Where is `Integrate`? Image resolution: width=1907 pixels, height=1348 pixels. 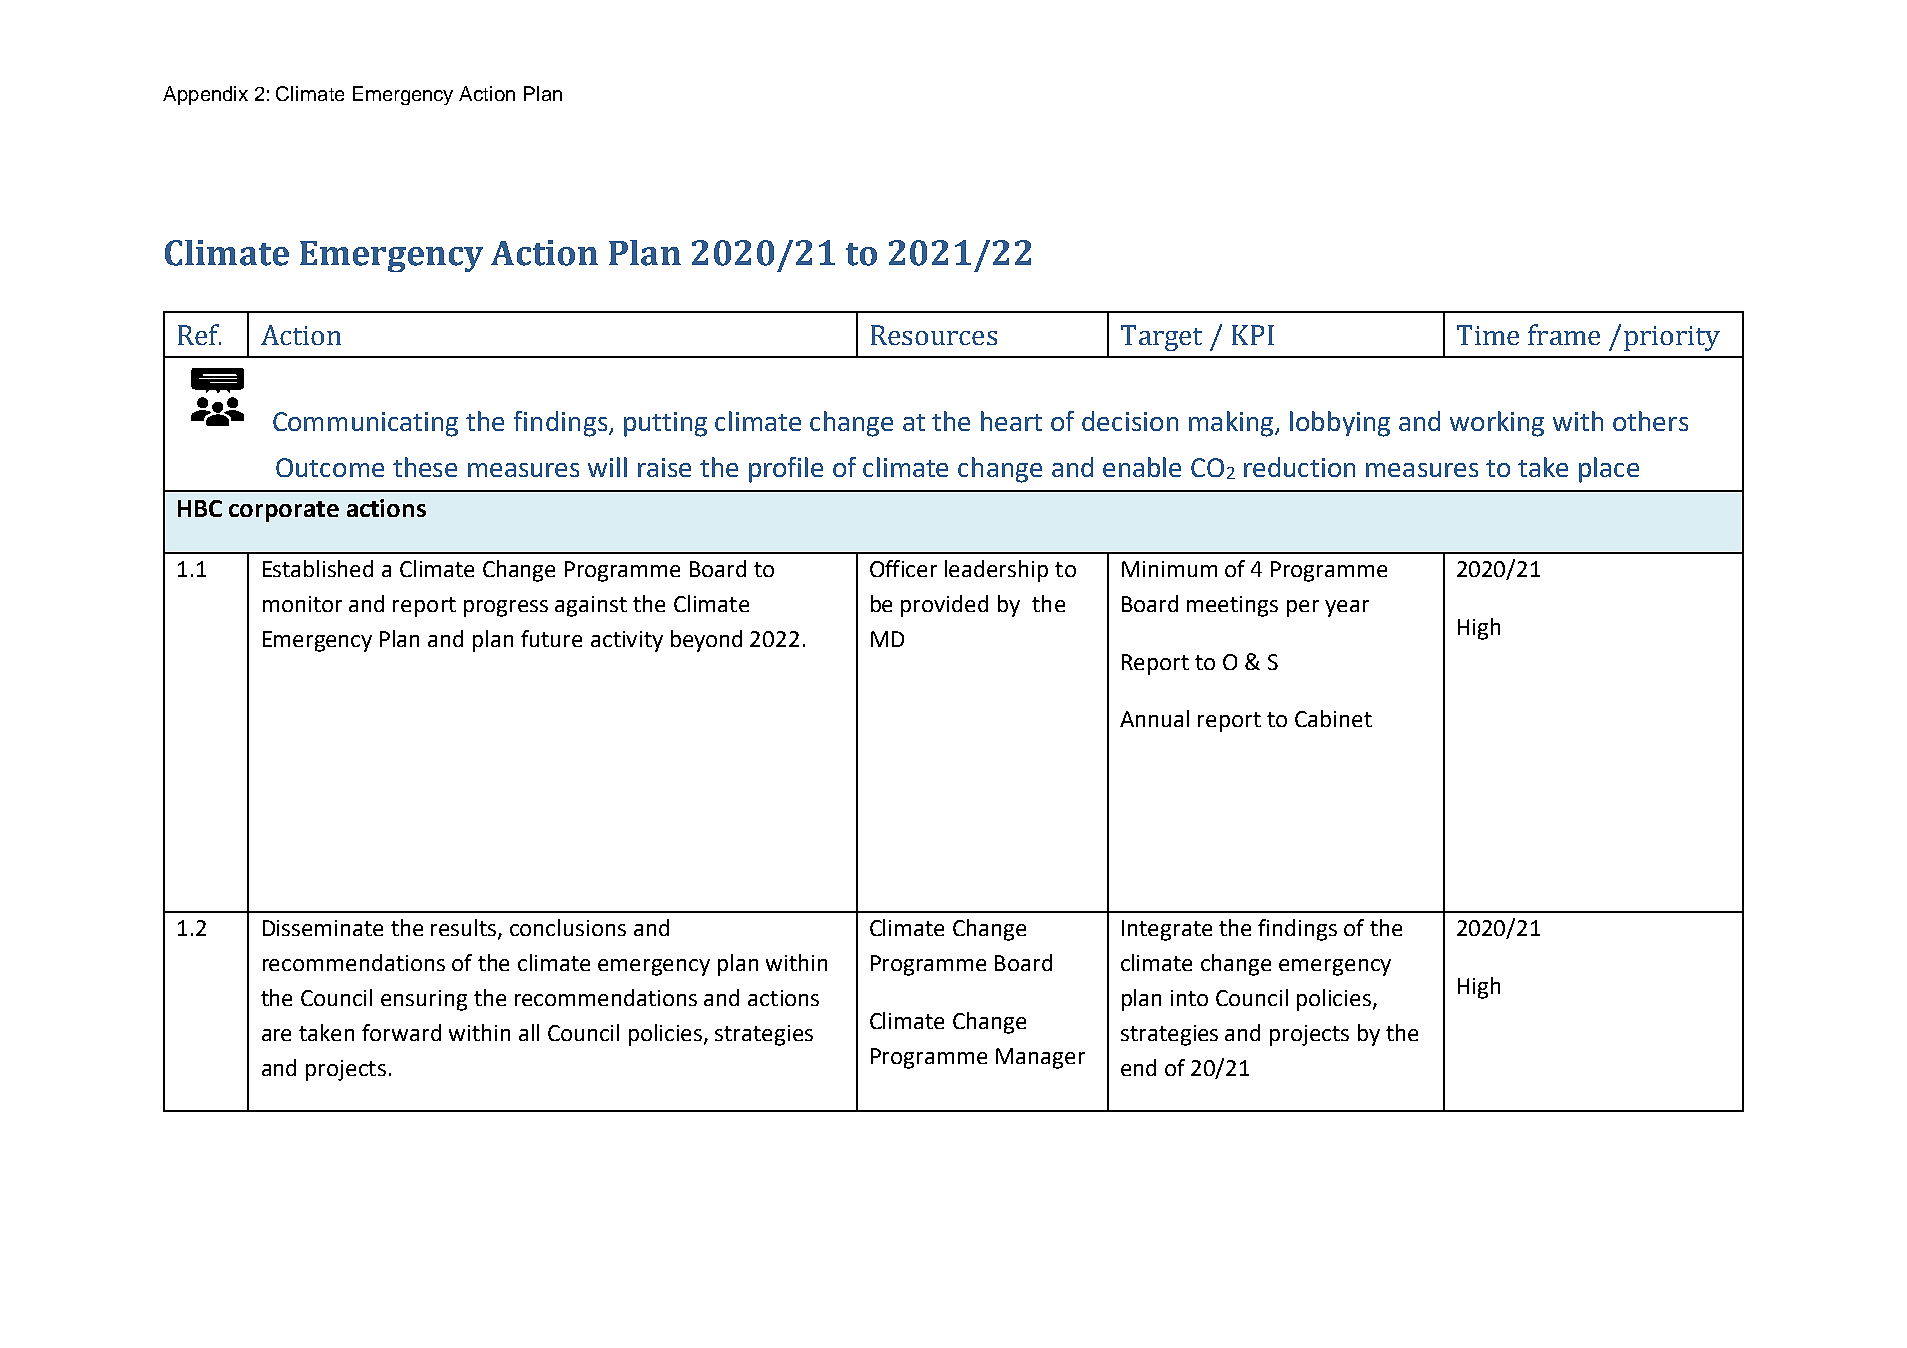
Integrate is located at coordinates (1167, 930).
